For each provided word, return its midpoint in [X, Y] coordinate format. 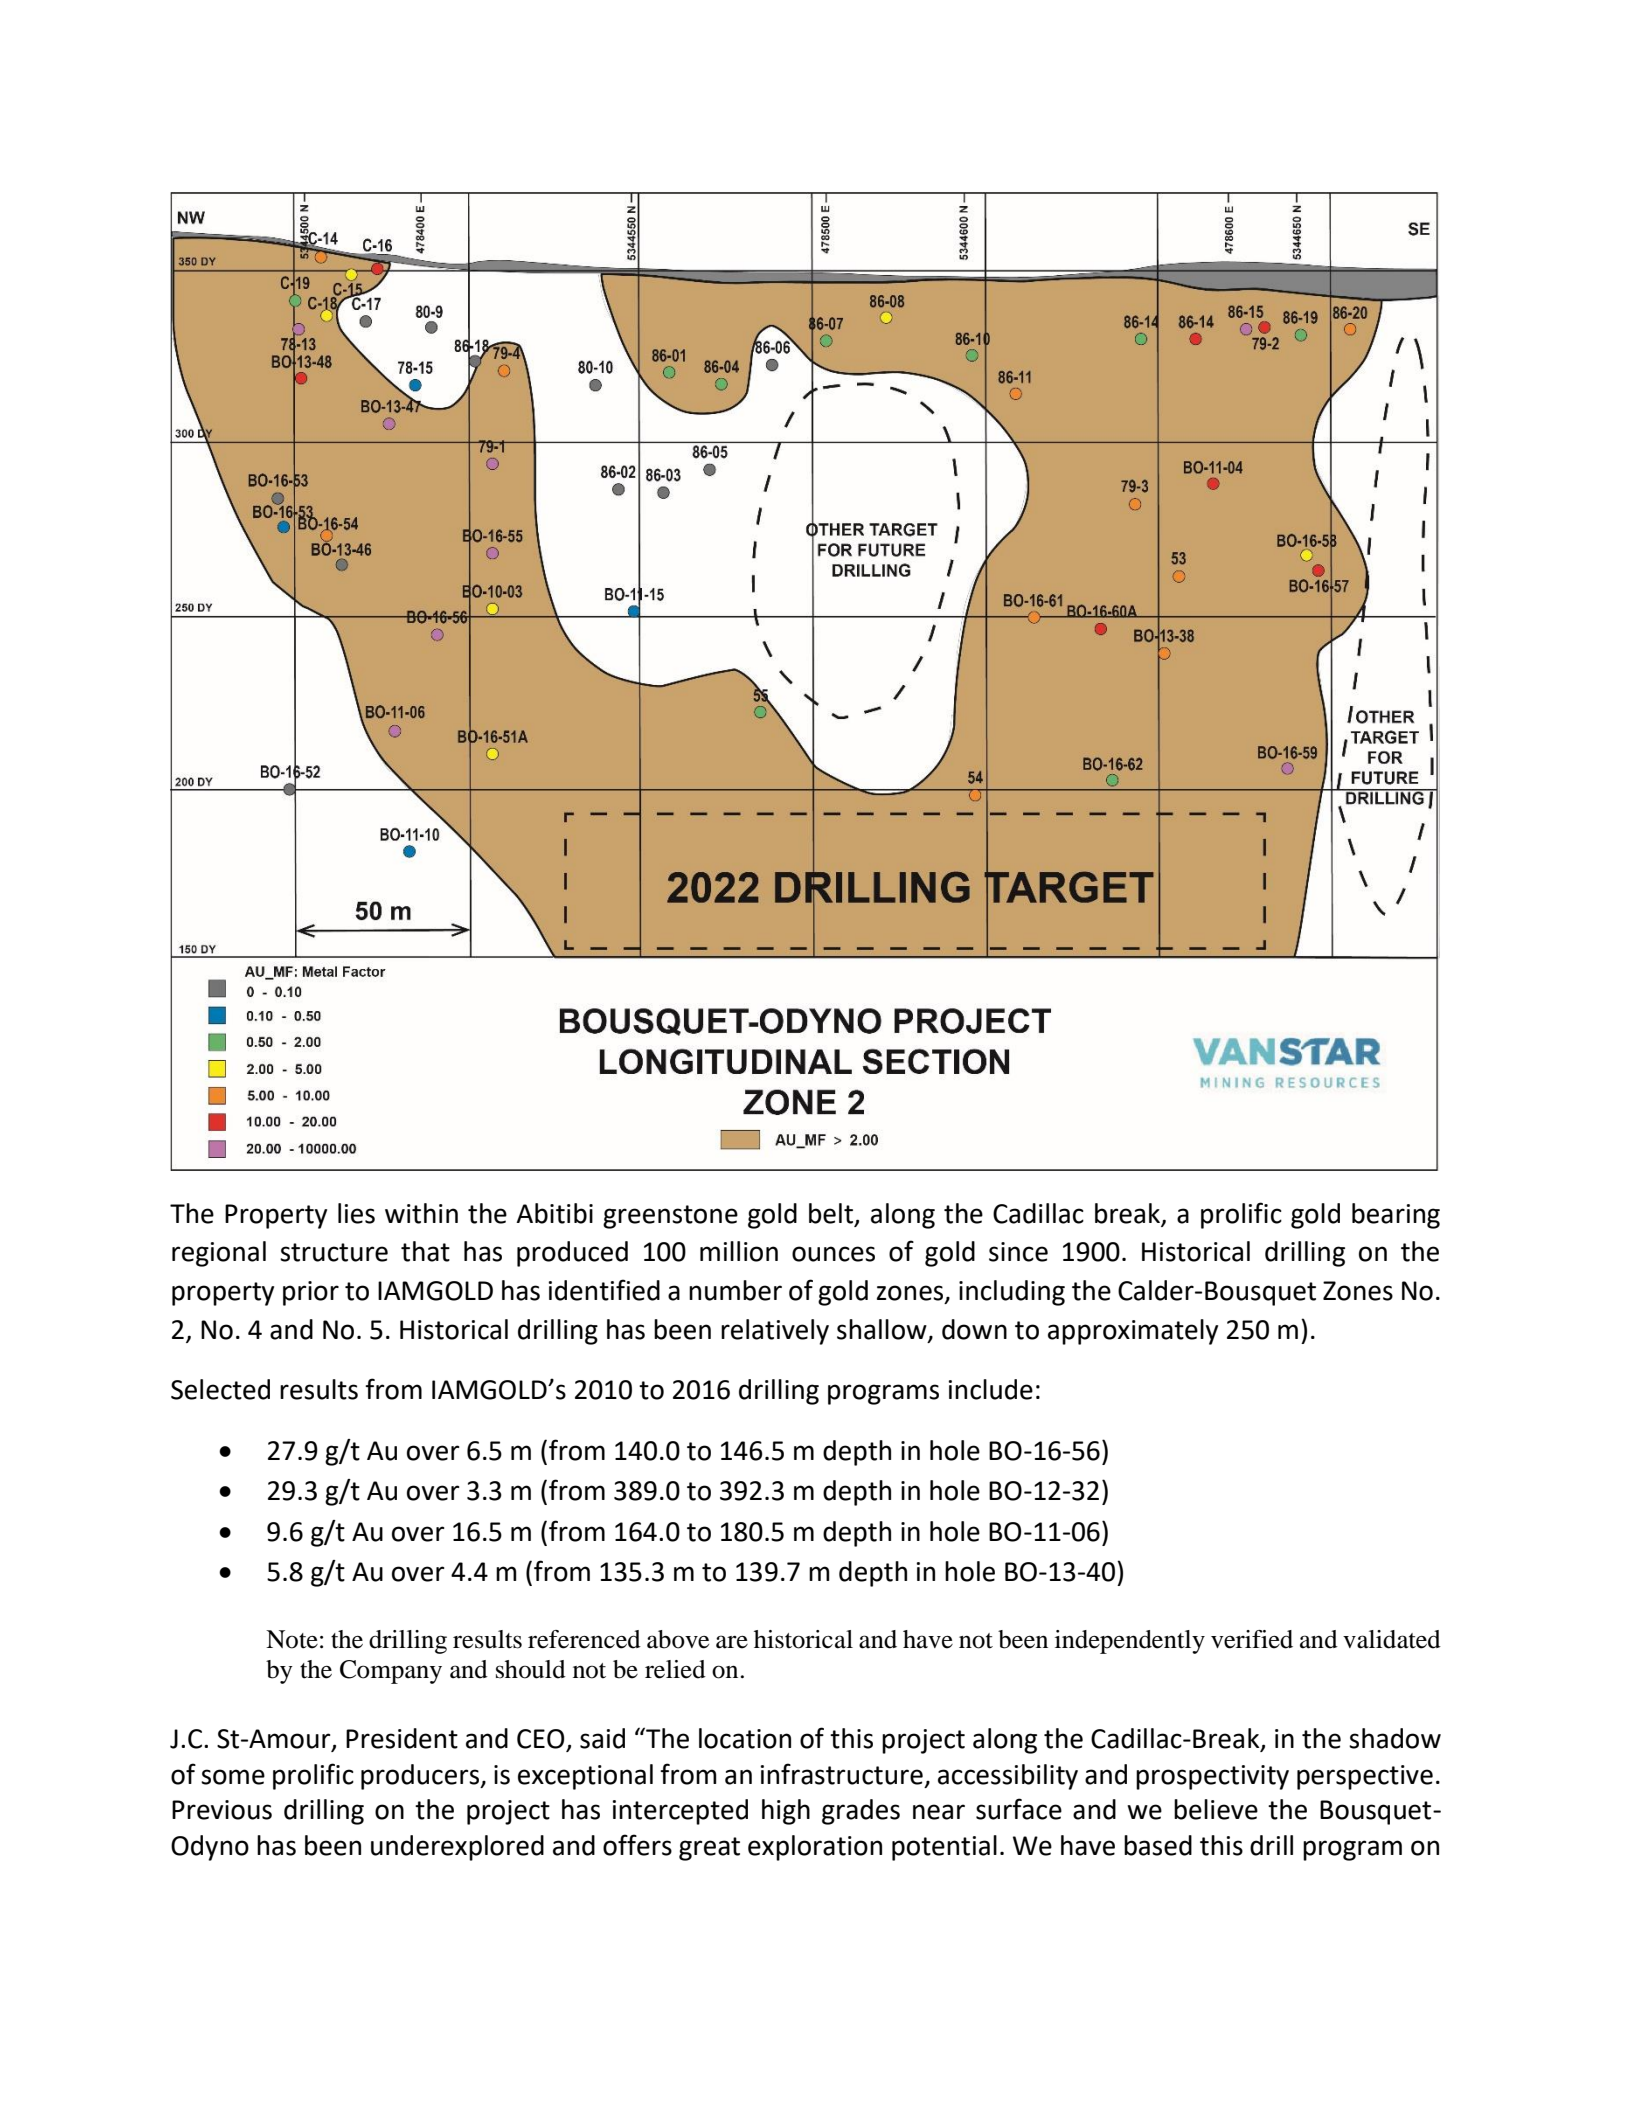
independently [1130, 1642]
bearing [1396, 1216]
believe [1216, 1809]
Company [391, 1672]
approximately [1133, 1332]
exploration [815, 1848]
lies [356, 1213]
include [991, 1389]
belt [831, 1213]
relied [675, 1669]
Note [292, 1639]
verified [1252, 1639]
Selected [220, 1389]
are [732, 1642]
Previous [222, 1810]
